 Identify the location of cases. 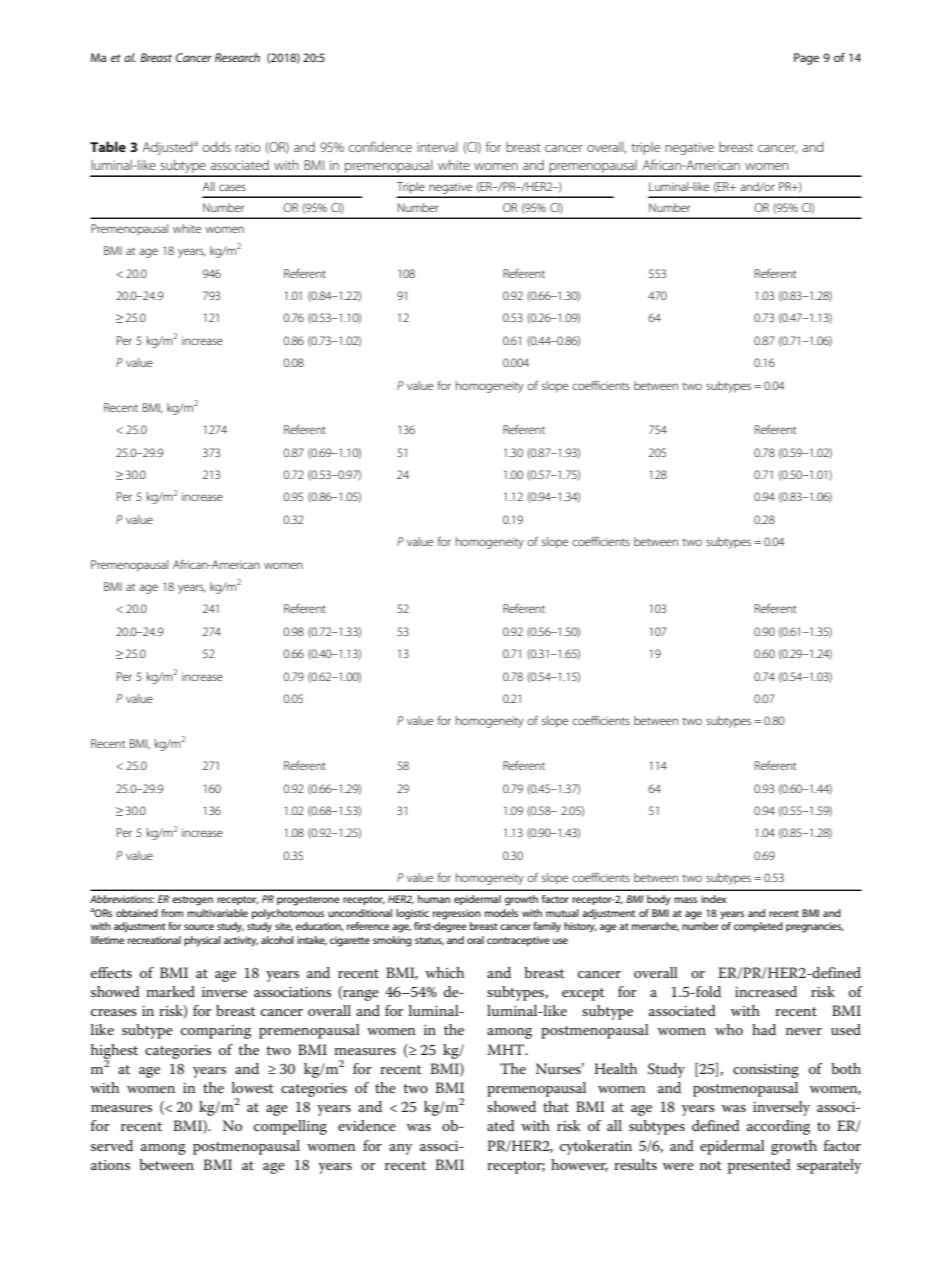
(232, 187).
